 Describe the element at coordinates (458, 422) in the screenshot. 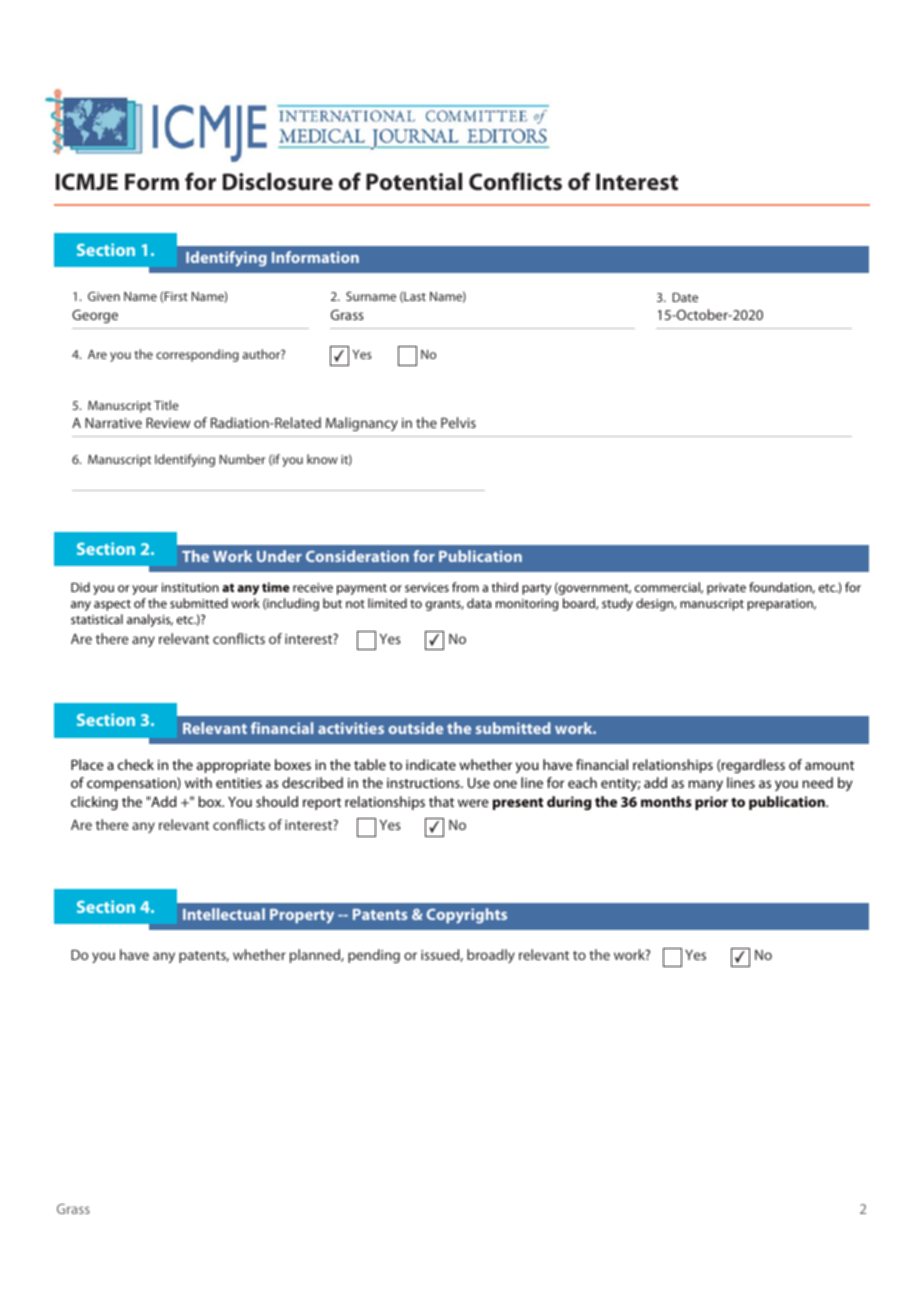

I see `Pelvis` at that location.
